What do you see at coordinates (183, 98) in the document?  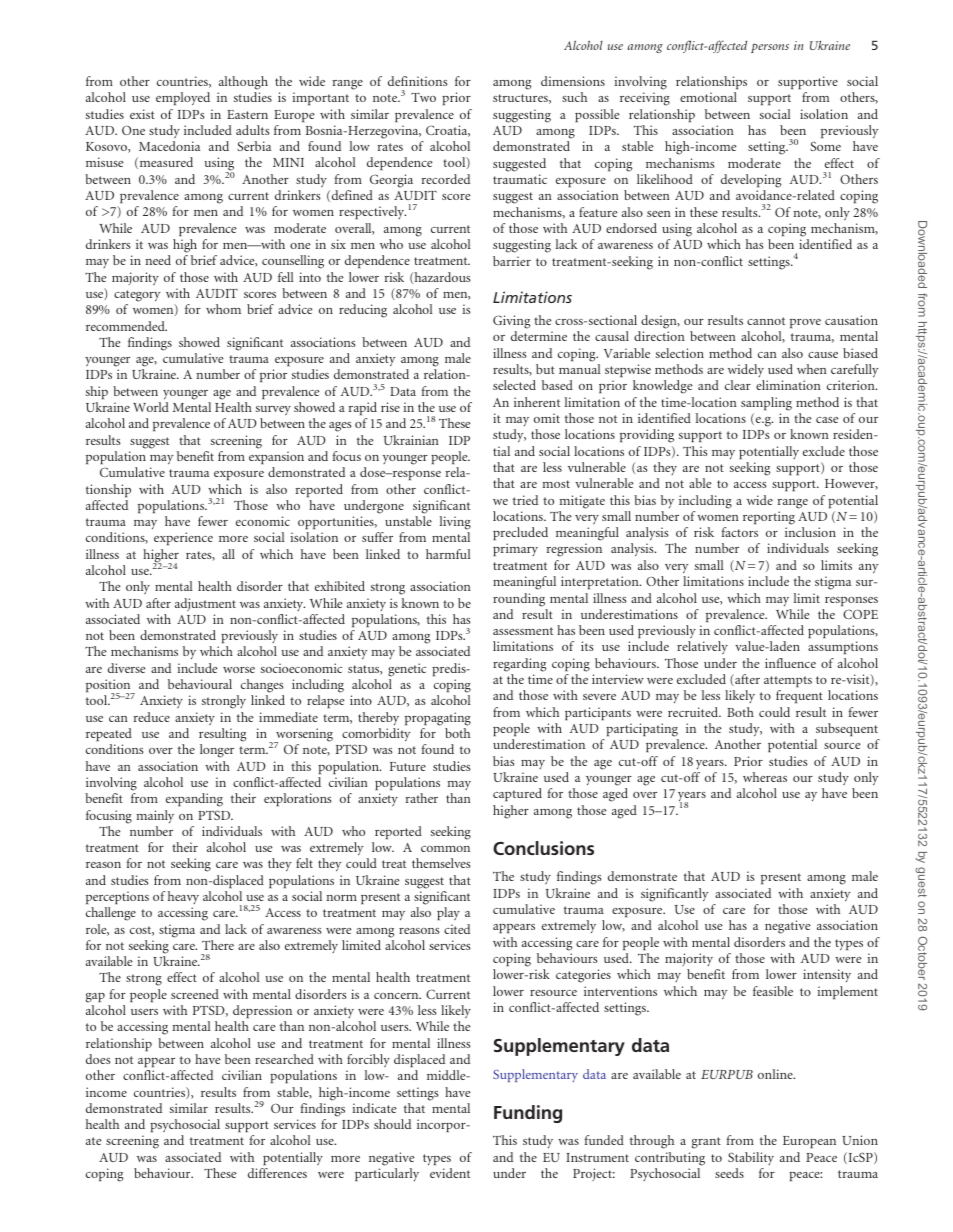 I see `employed` at bounding box center [183, 98].
